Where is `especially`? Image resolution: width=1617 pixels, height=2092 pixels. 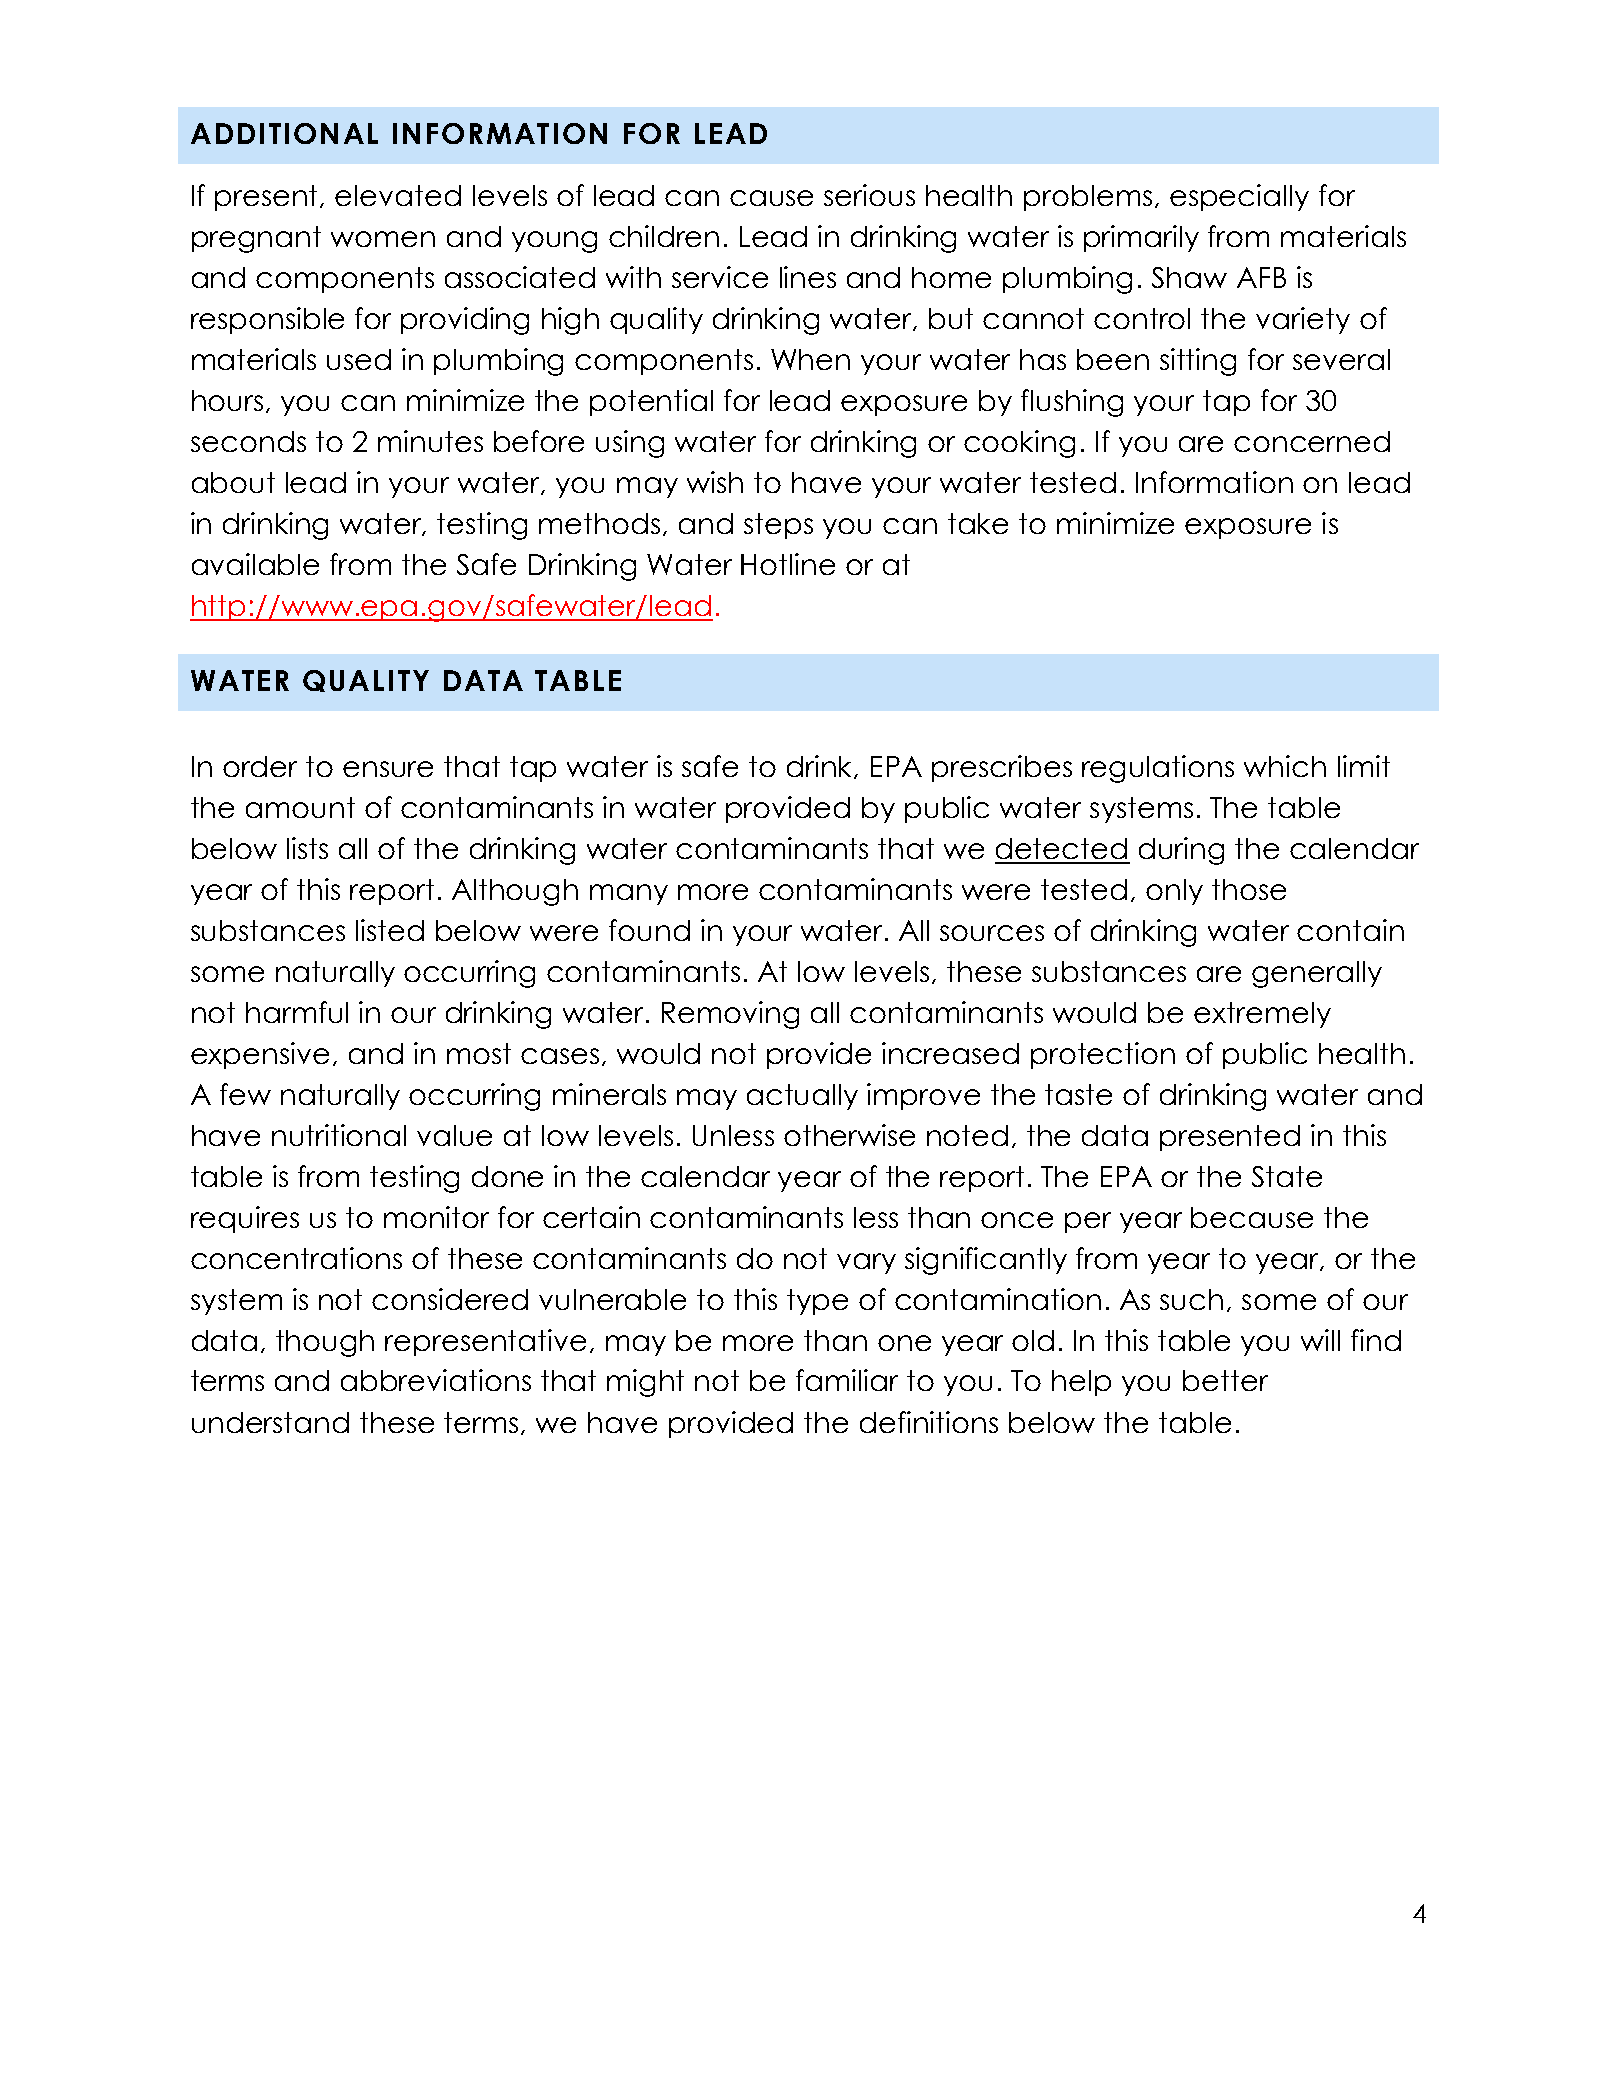 especially is located at coordinates (1239, 197).
